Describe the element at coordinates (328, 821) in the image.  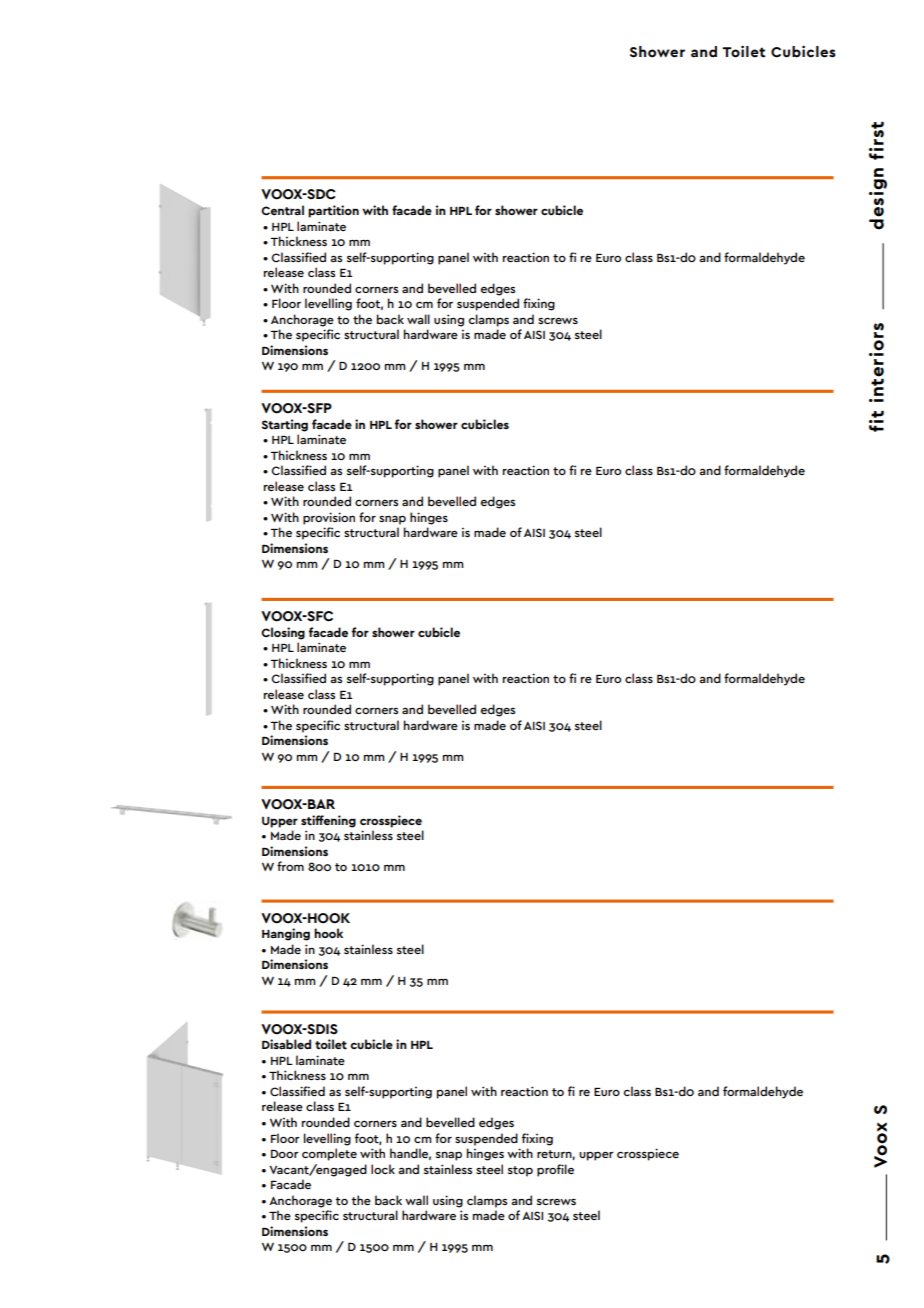
I see `stiffening` at that location.
